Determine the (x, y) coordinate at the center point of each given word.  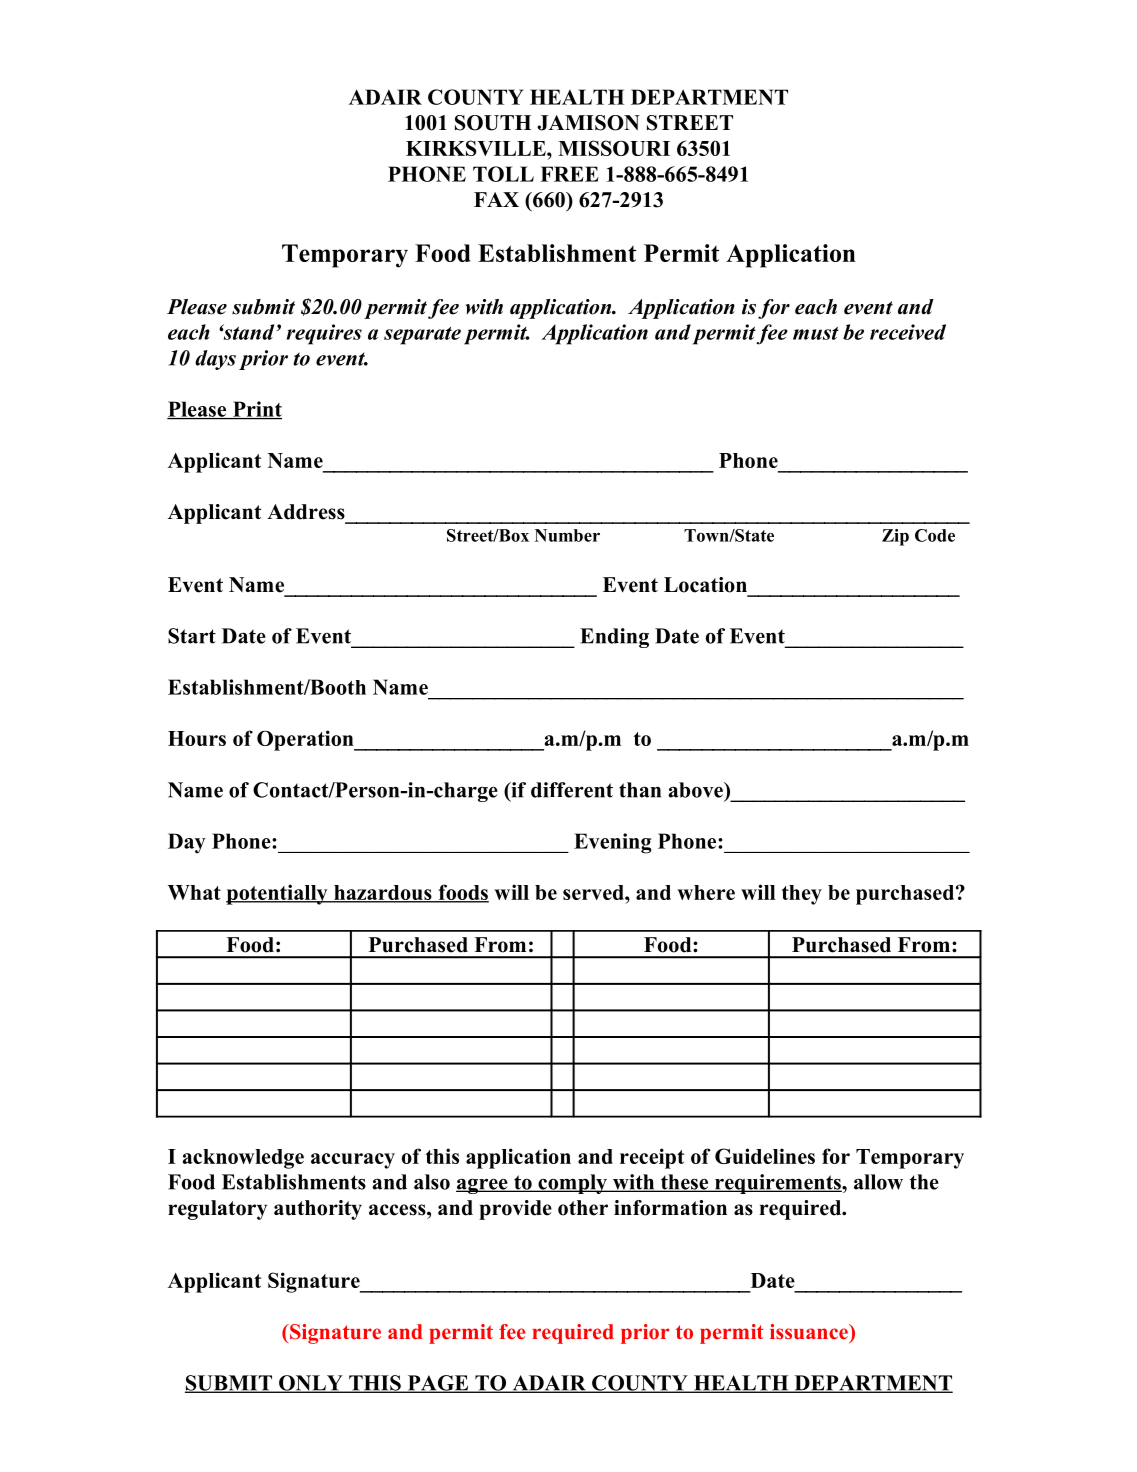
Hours (197, 738)
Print (256, 410)
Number (567, 535)
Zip (895, 537)
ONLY (311, 1384)
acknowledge (243, 1159)
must (816, 333)
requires (324, 334)
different (572, 790)
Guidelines (765, 1156)
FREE (569, 174)
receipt (652, 1158)
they (802, 895)
